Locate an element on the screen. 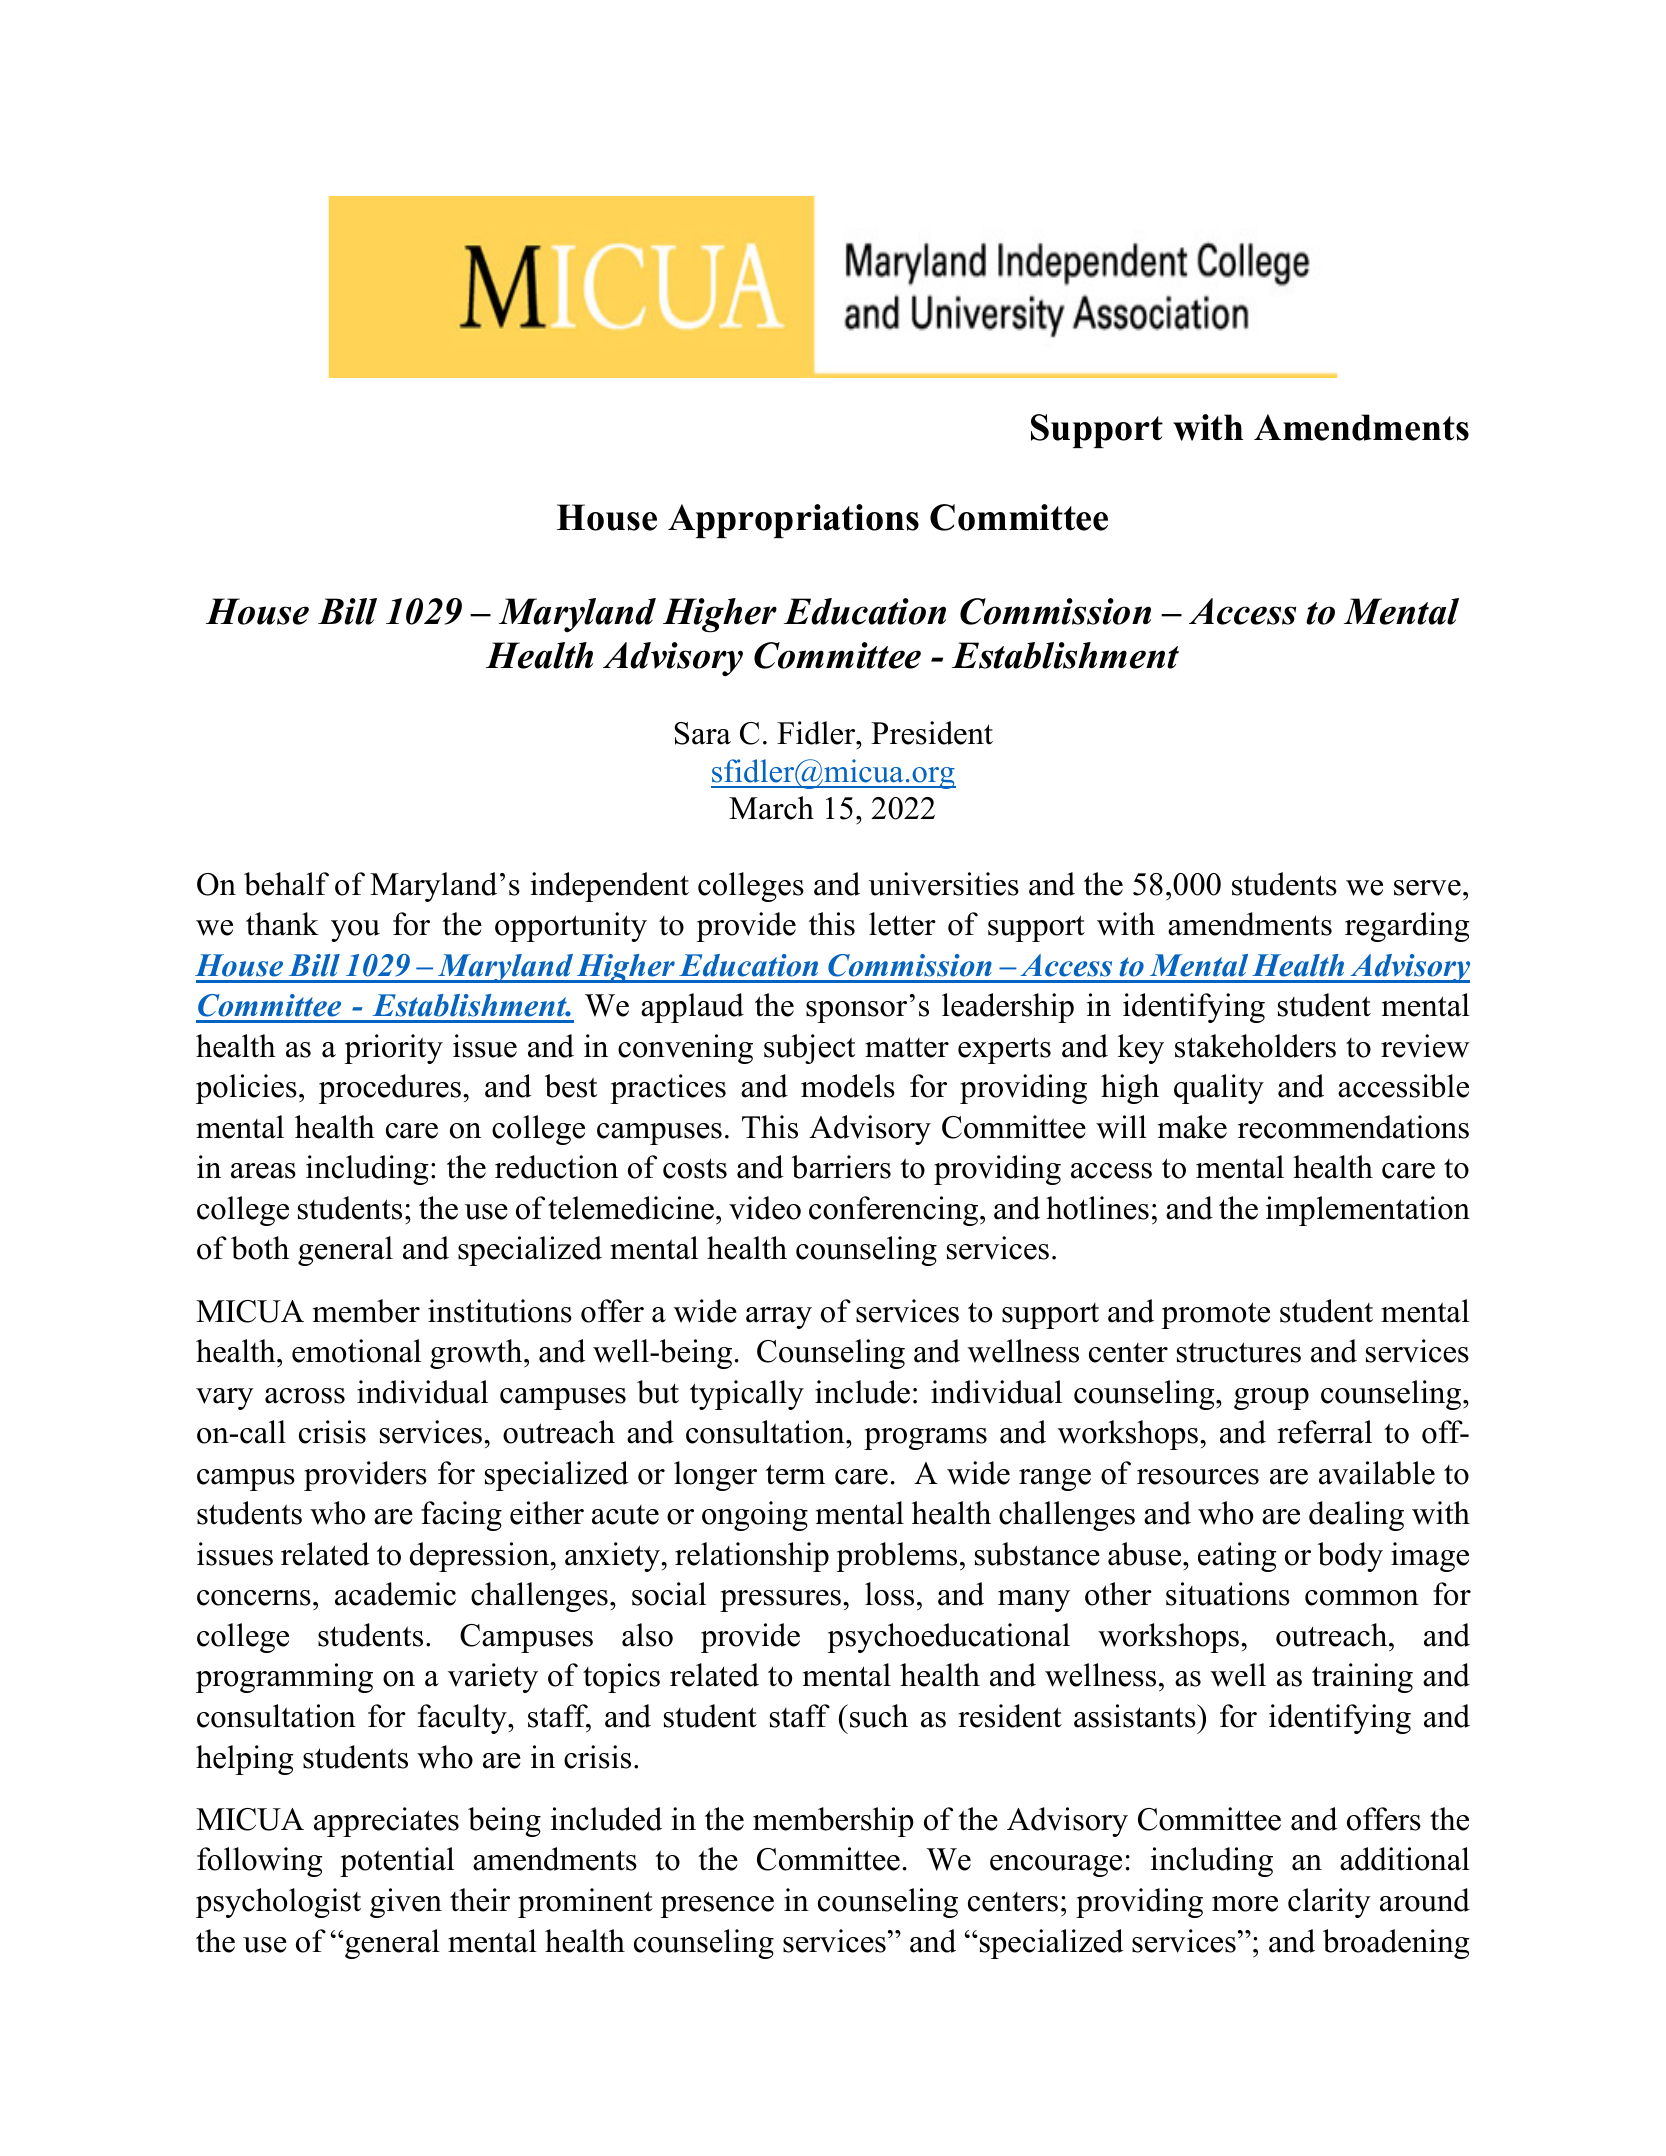 The image size is (1666, 2156). given is located at coordinates (406, 1903).
